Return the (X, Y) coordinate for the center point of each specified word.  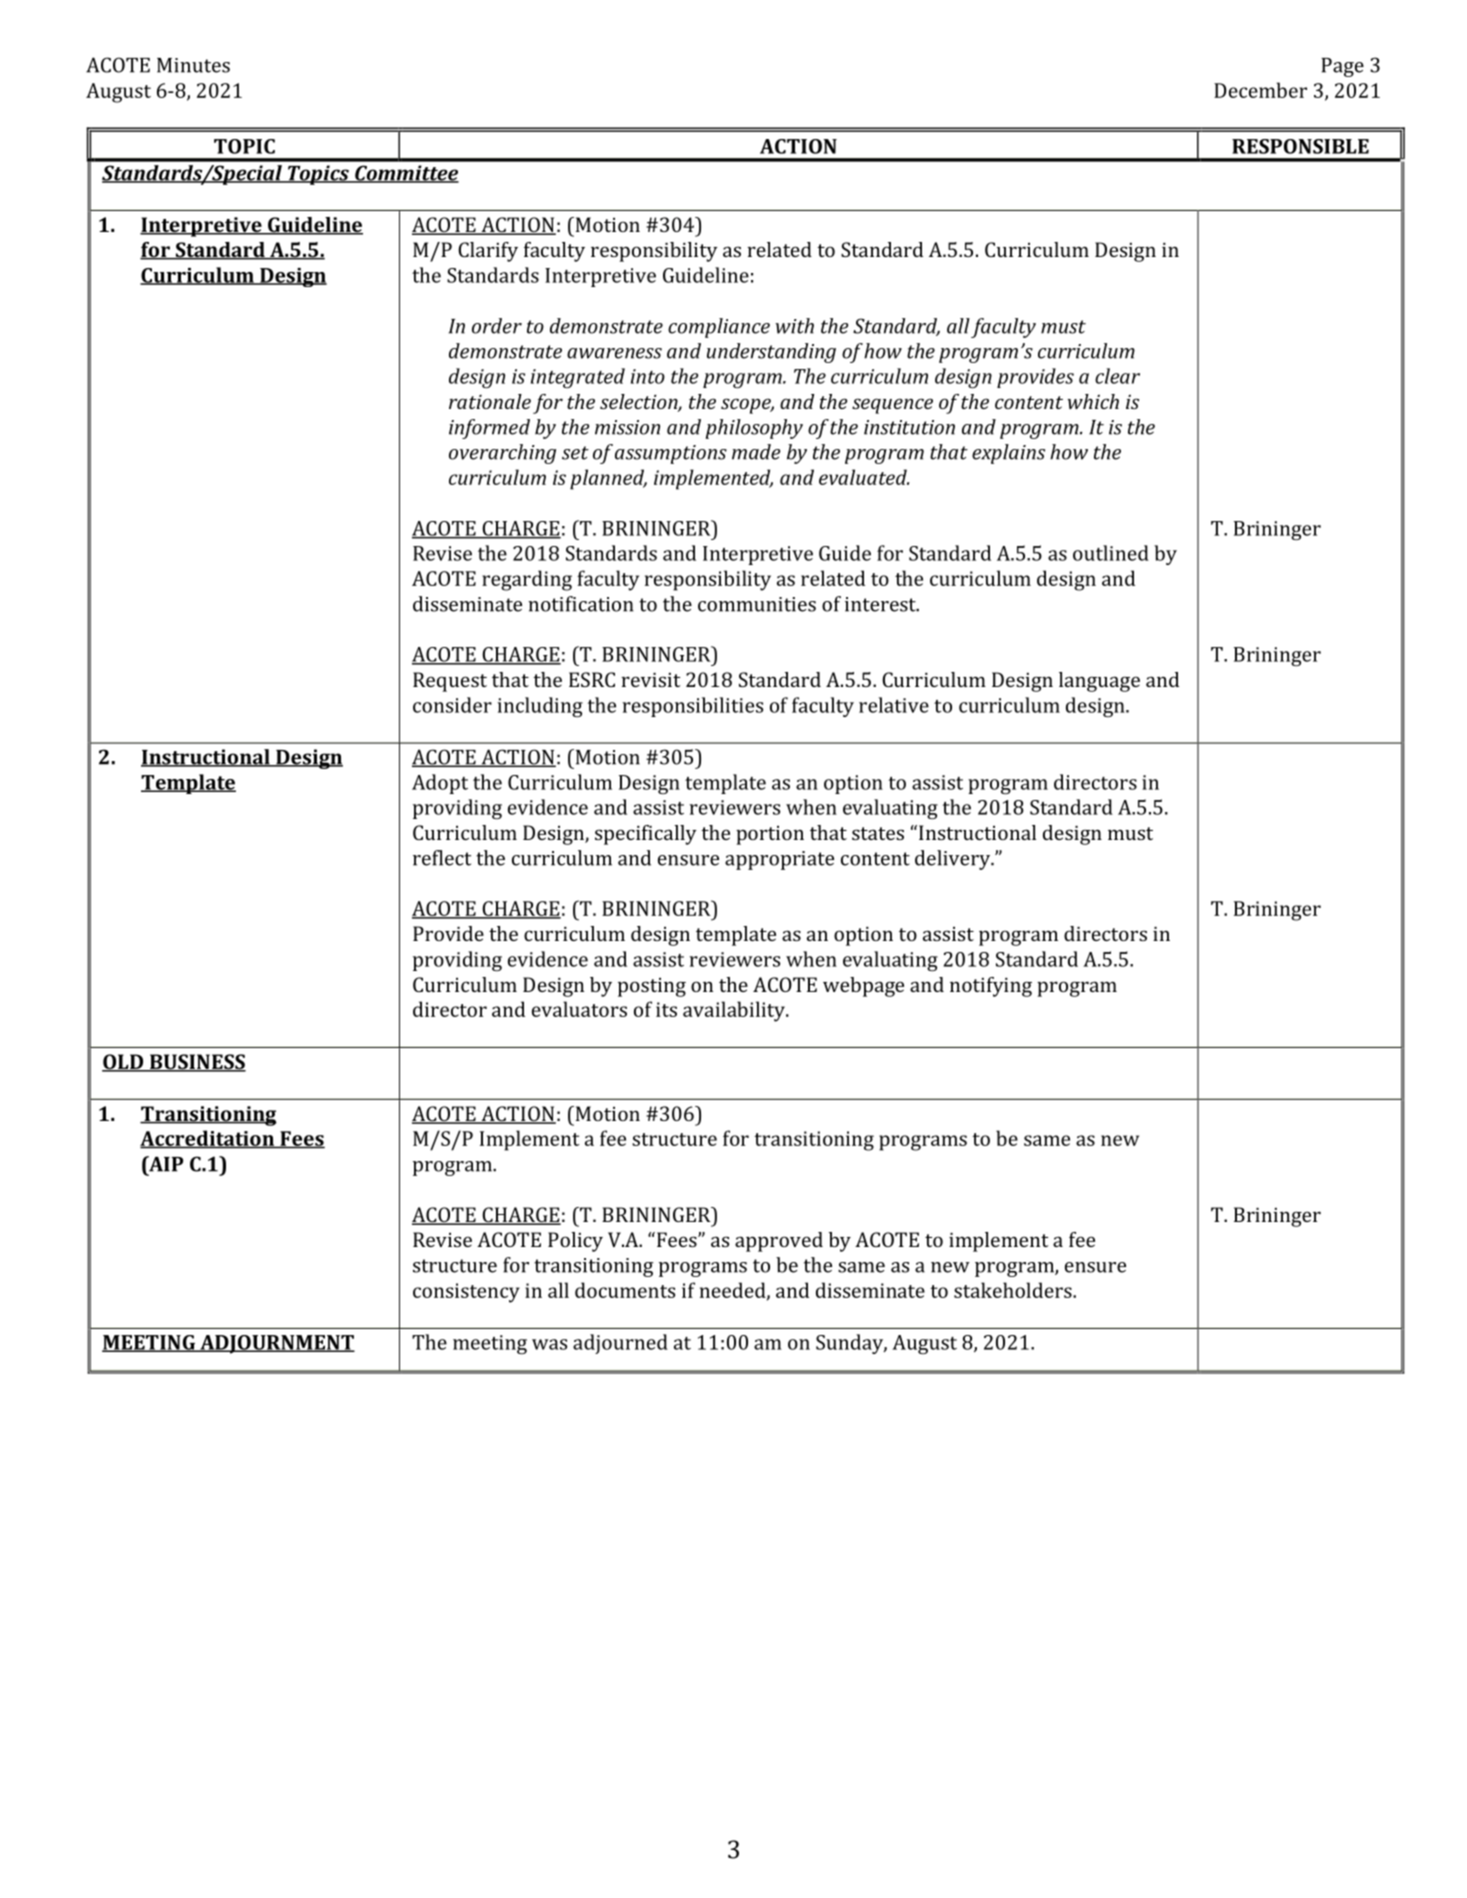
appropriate (779, 860)
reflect (442, 858)
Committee (406, 174)
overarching (502, 454)
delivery (954, 860)
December (1260, 90)
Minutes (193, 65)
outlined (1111, 553)
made (756, 452)
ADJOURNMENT (276, 1344)
